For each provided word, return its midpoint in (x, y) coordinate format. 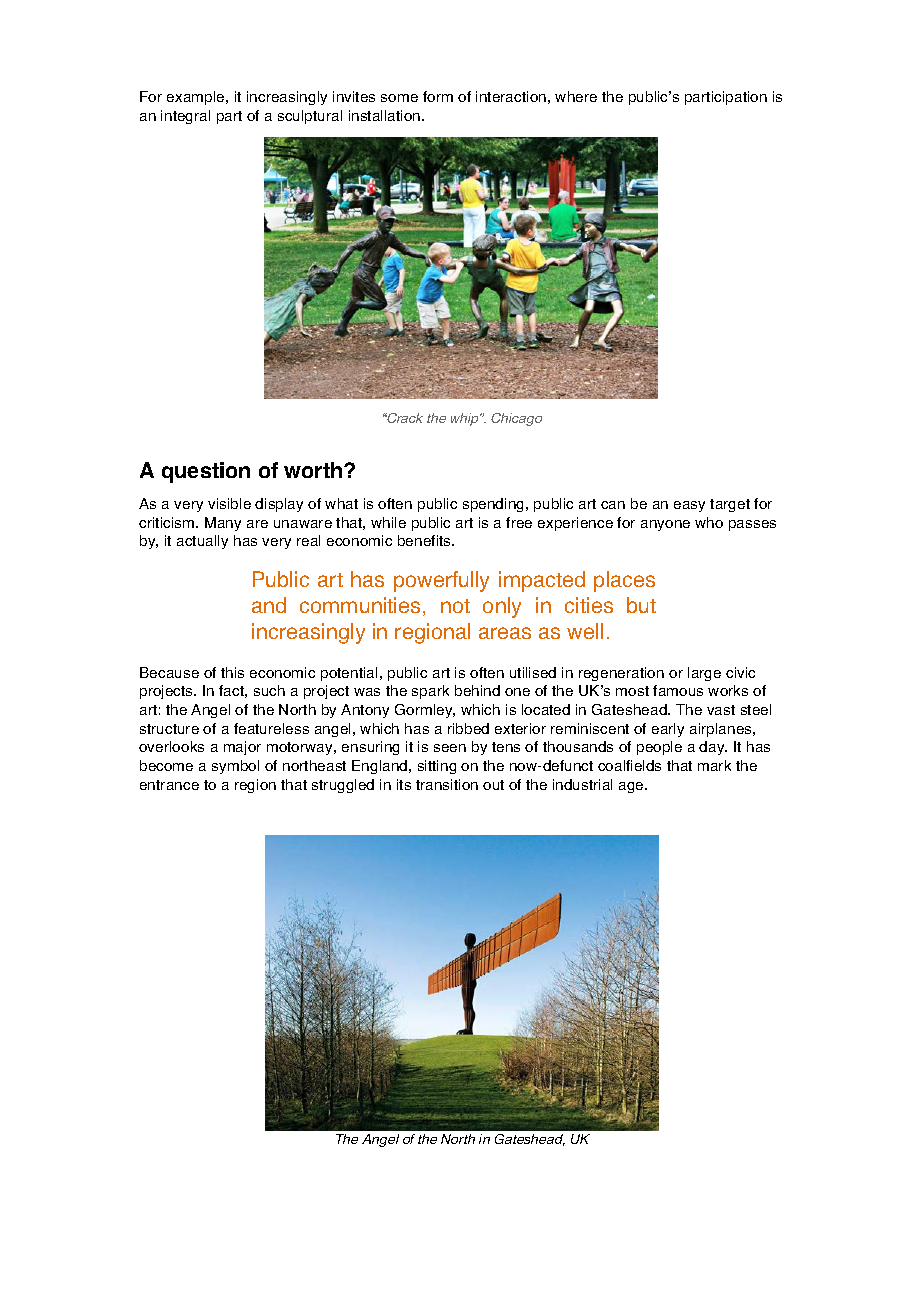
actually (202, 542)
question (206, 472)
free (519, 522)
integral (185, 117)
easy (689, 506)
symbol (235, 767)
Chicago (516, 419)
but (641, 605)
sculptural (310, 117)
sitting (437, 767)
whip (466, 419)
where (576, 96)
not (455, 606)
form (438, 96)
